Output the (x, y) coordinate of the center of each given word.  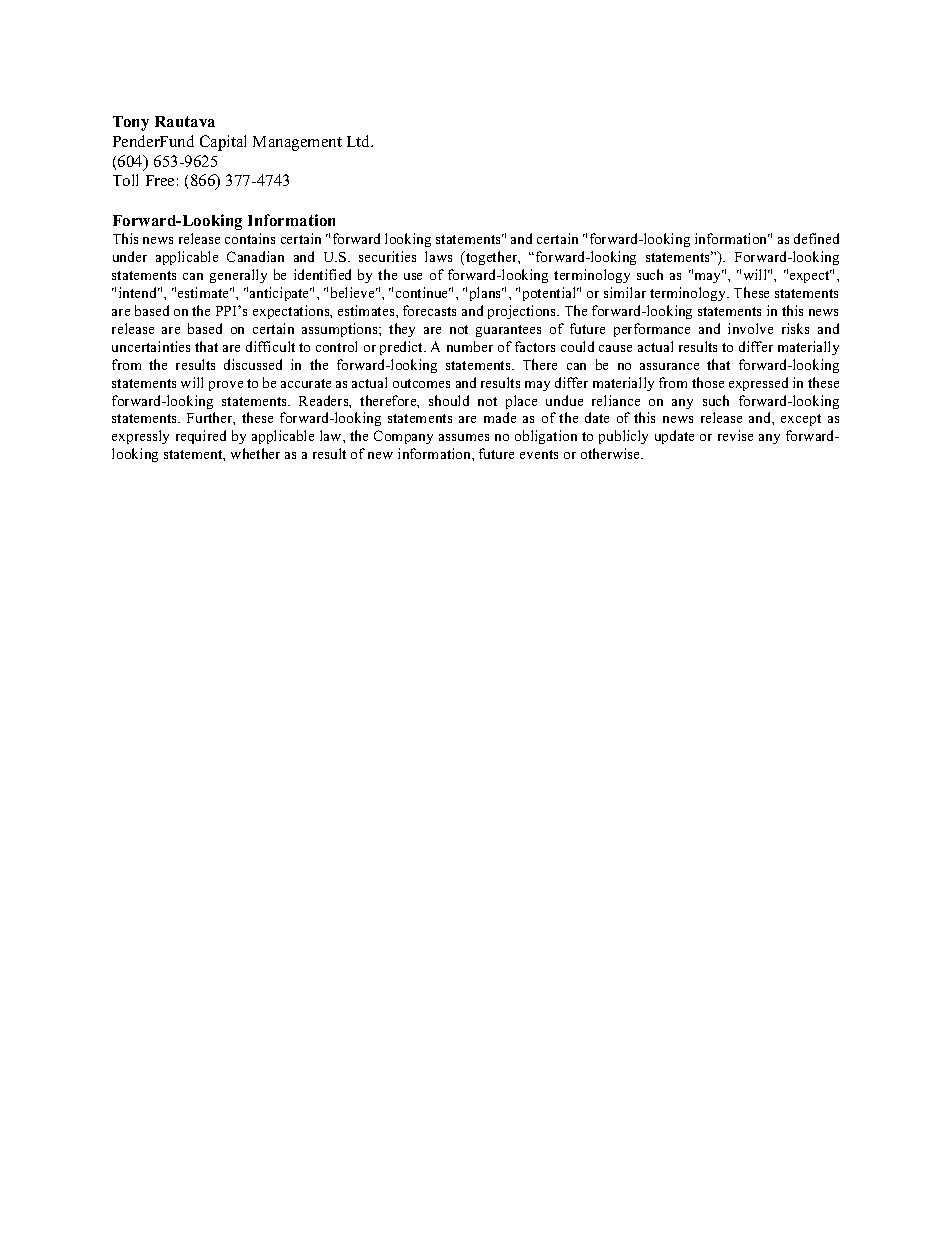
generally (238, 276)
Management (297, 143)
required (201, 437)
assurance (669, 366)
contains (250, 238)
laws (438, 256)
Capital (223, 143)
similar (625, 292)
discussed (253, 364)
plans (487, 294)
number (470, 346)
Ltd (360, 141)
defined (816, 238)
